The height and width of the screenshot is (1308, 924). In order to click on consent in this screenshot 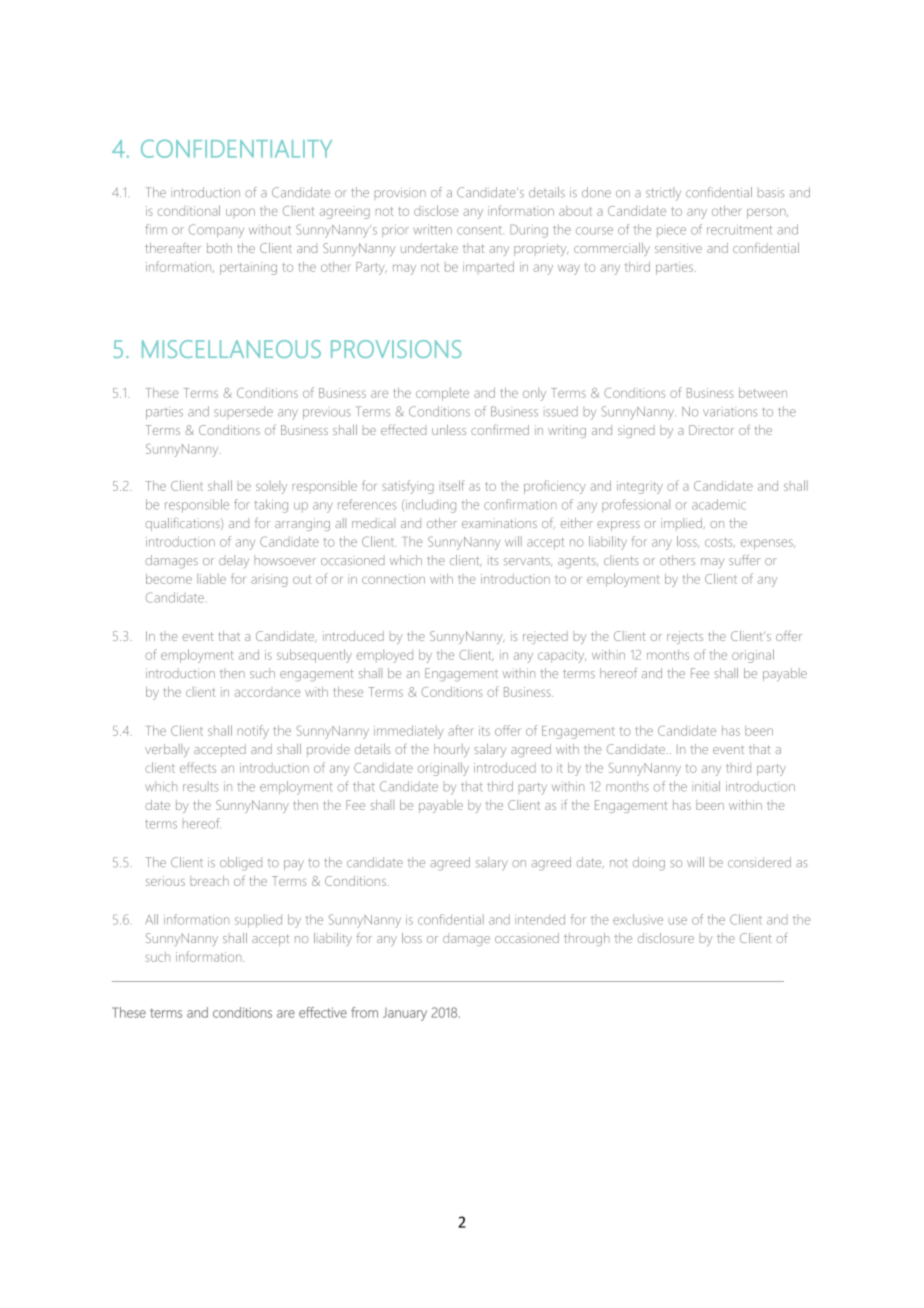, I will do `click(480, 230)`.
